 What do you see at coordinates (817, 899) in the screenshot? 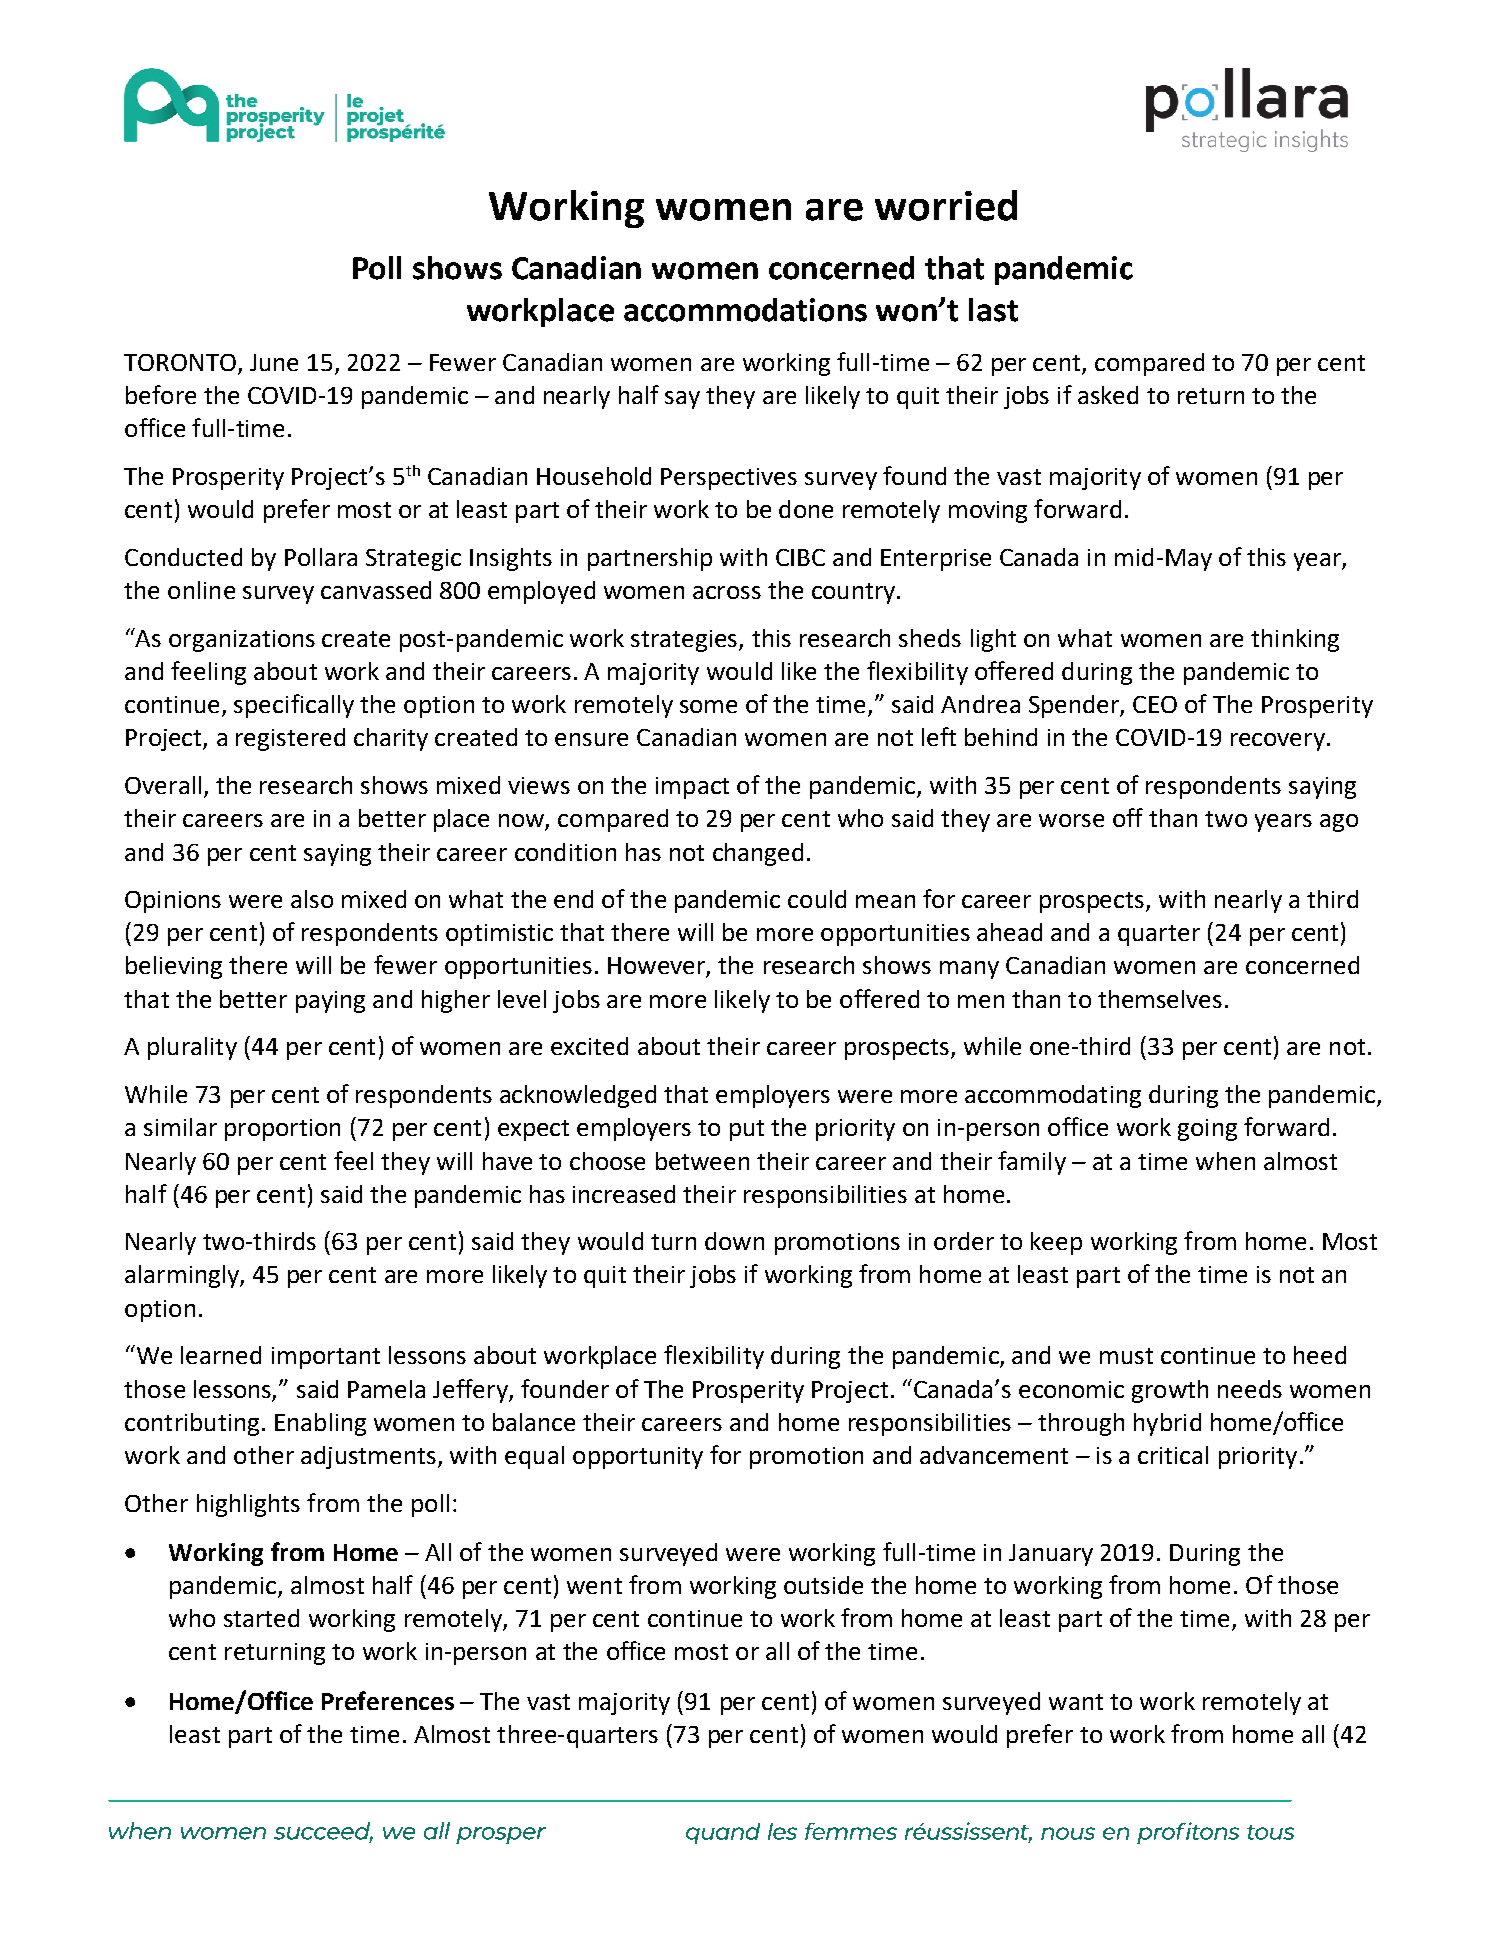
I see `could` at bounding box center [817, 899].
